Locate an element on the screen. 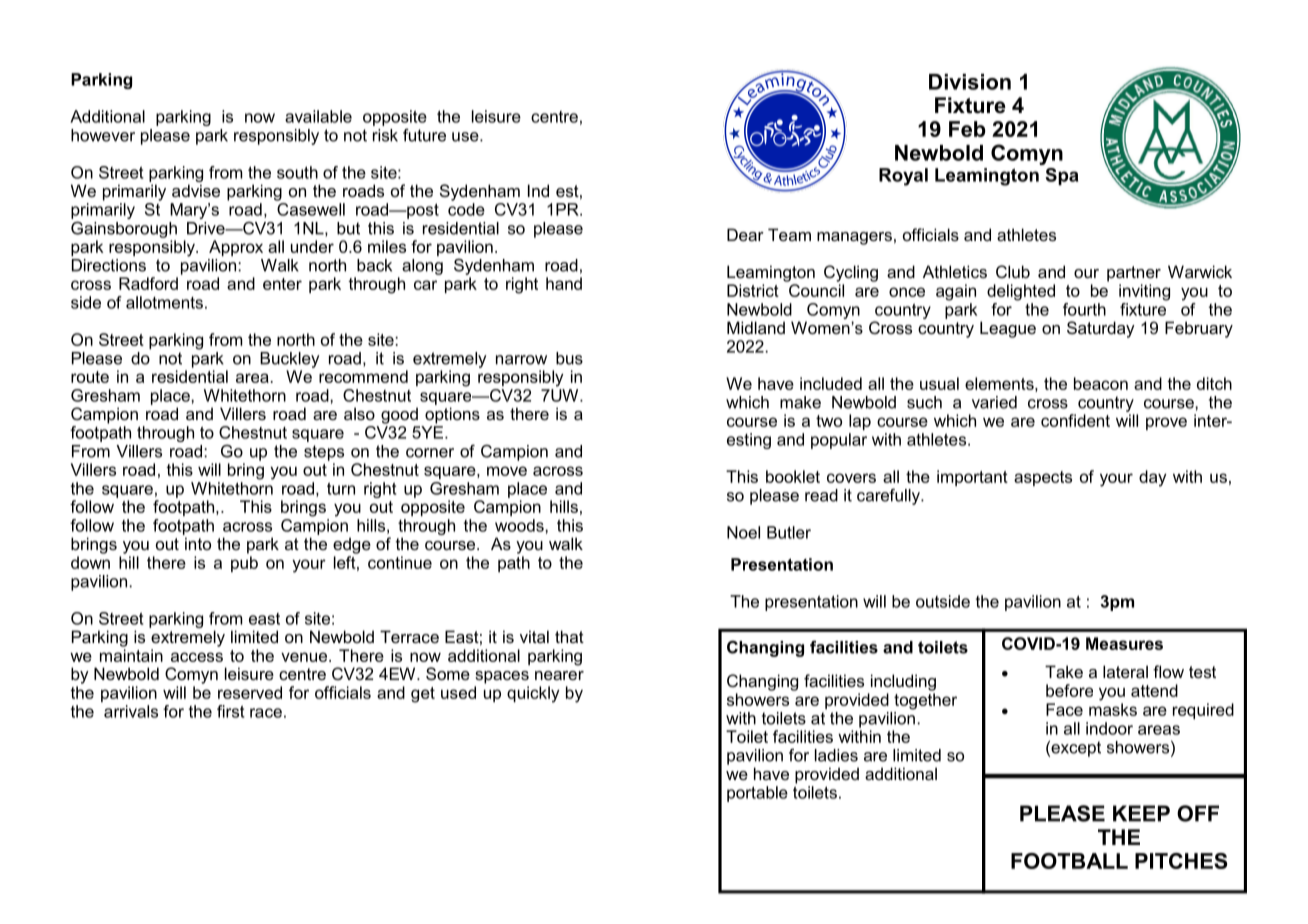 The image size is (1308, 924). future is located at coordinates (424, 135).
